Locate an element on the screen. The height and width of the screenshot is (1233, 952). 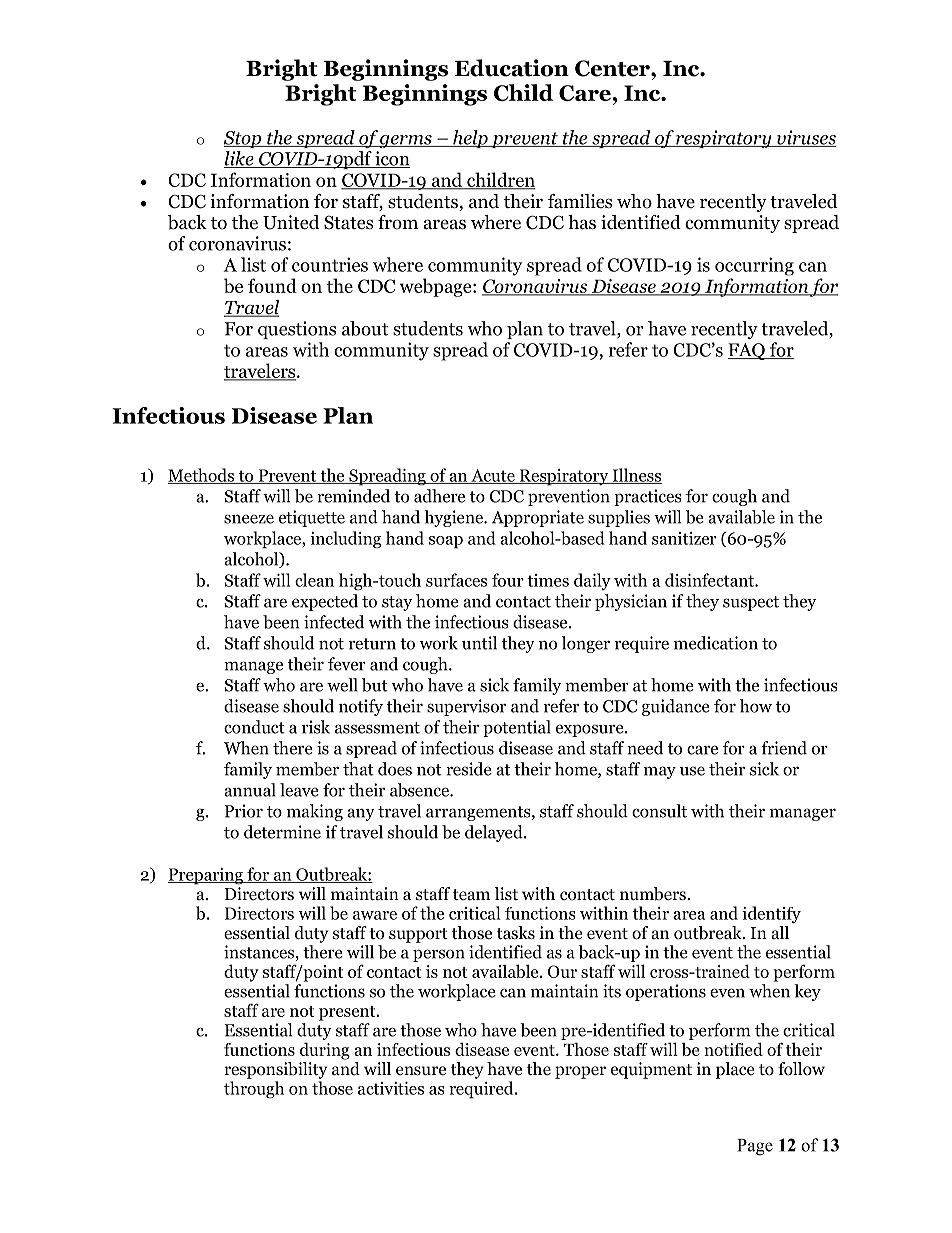
proper is located at coordinates (580, 1072).
